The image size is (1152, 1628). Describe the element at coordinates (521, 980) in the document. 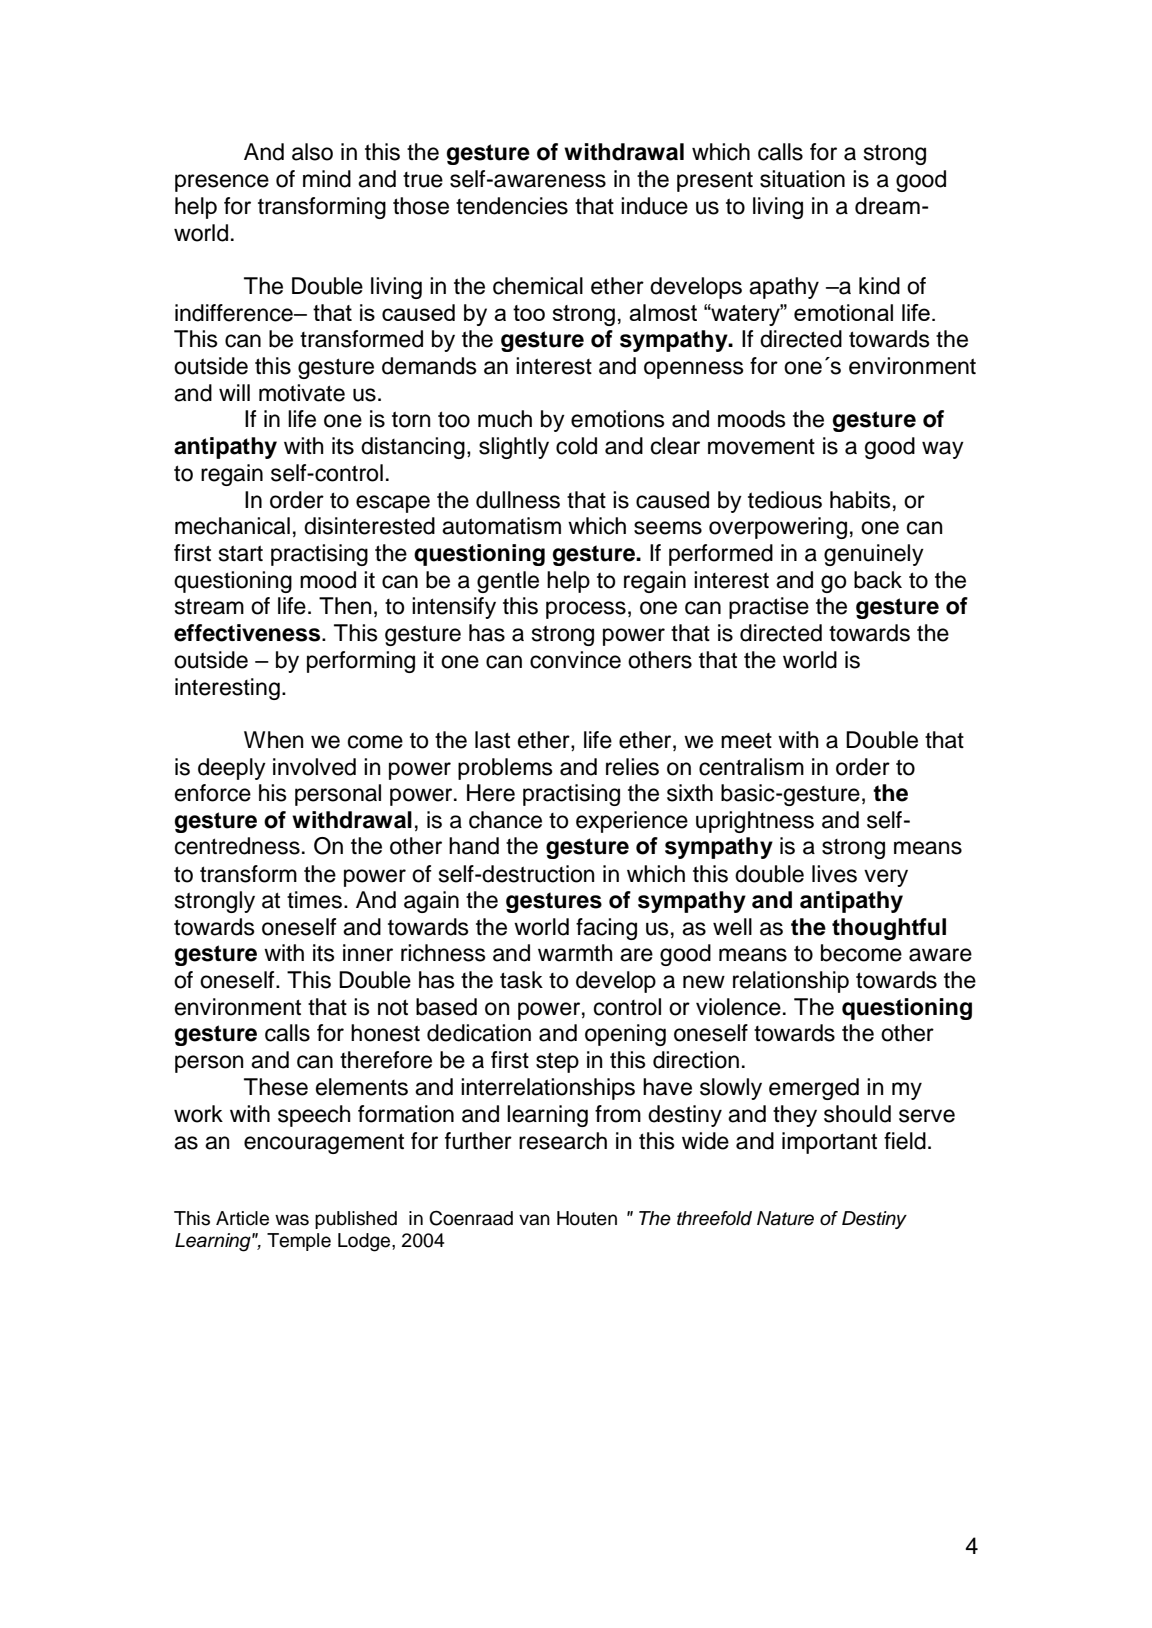

I see `task` at that location.
